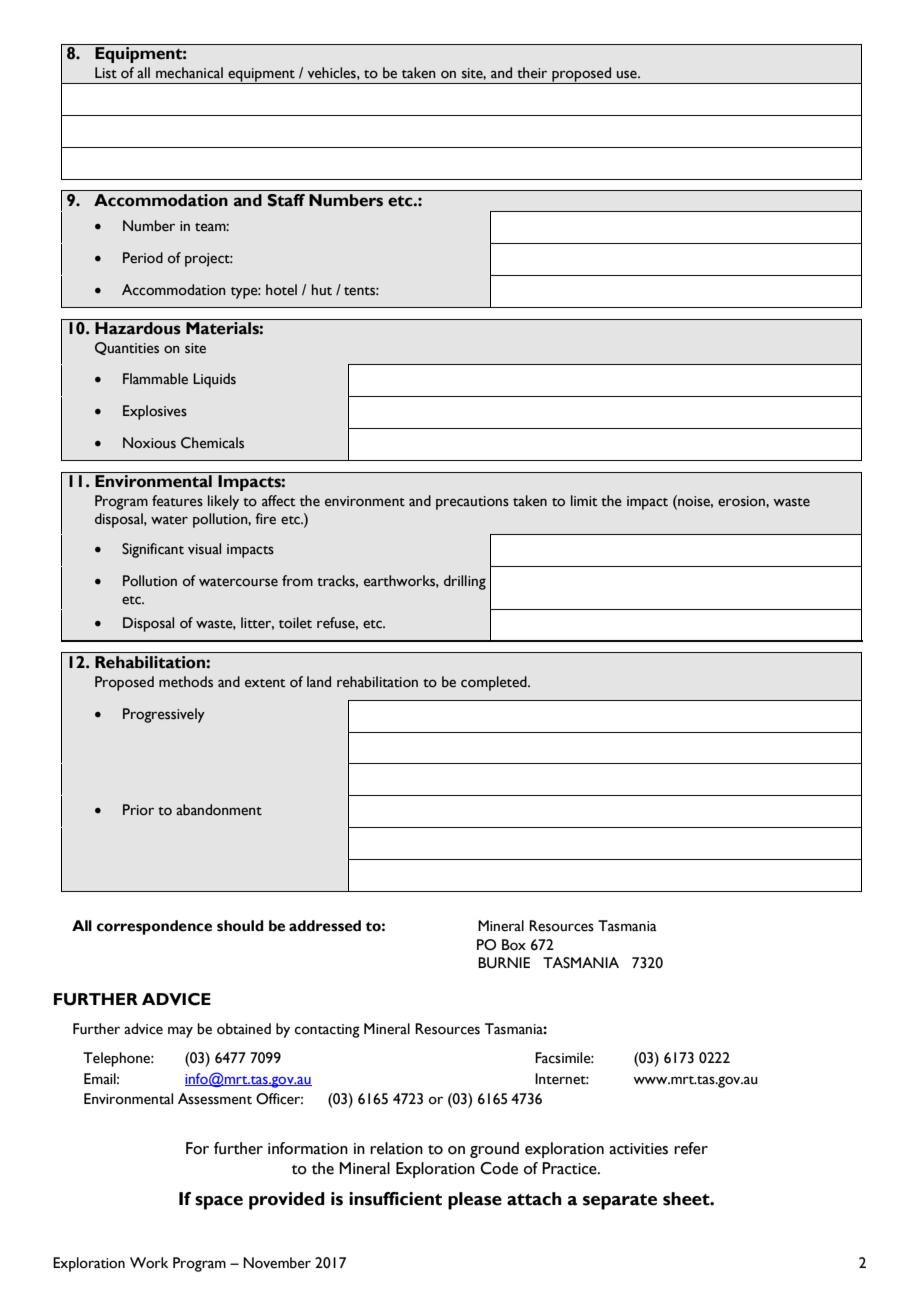 Image resolution: width=924 pixels, height=1308 pixels. I want to click on erosion, so click(742, 501).
